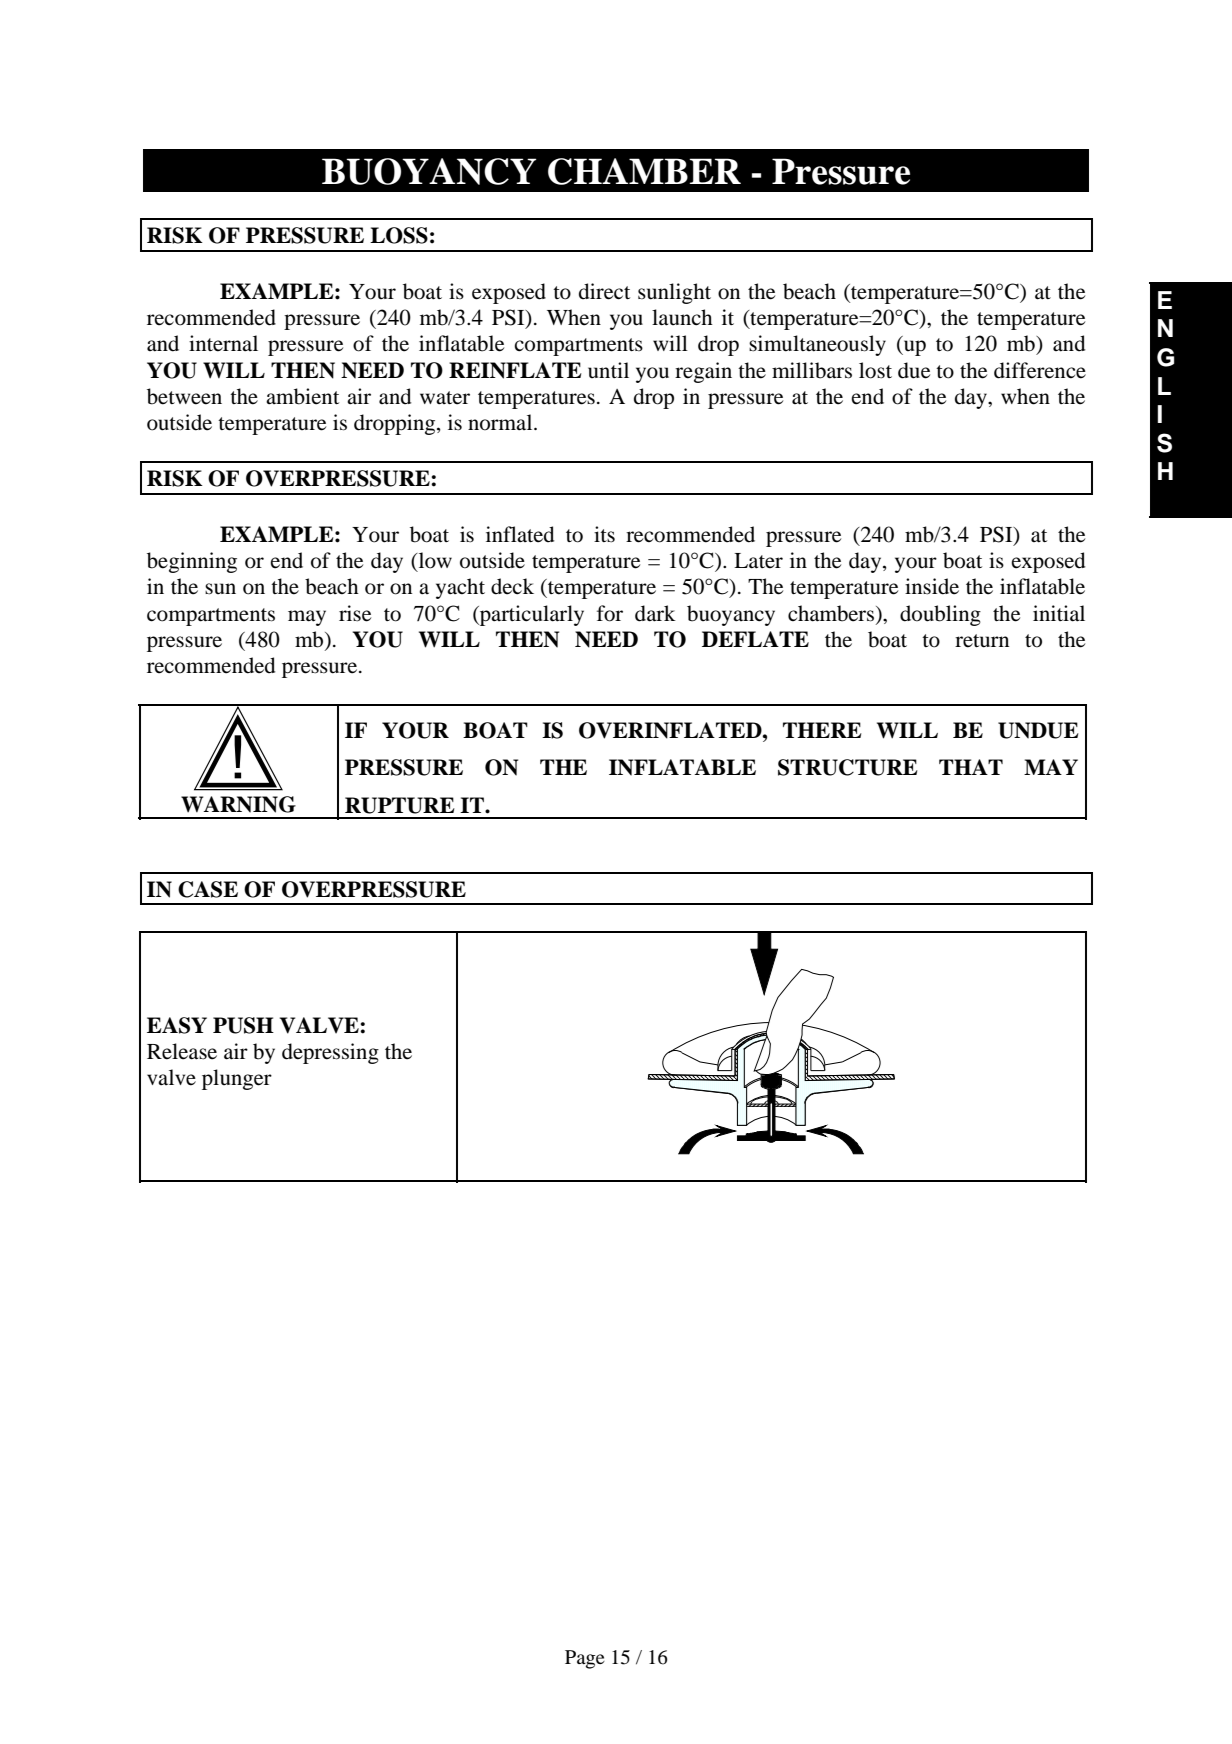  I want to click on STRUCTURE, so click(848, 767).
